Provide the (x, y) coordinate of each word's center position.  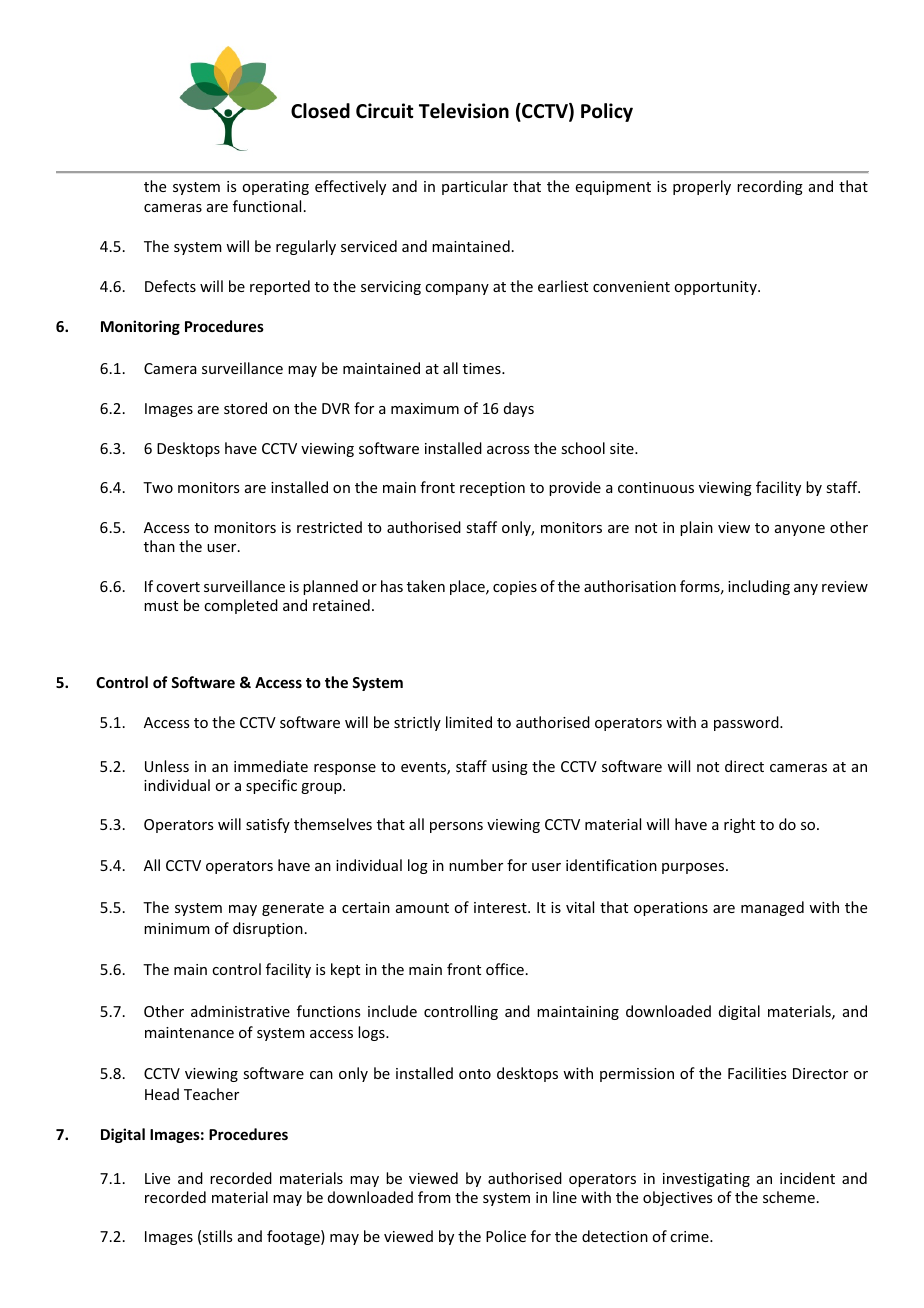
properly (702, 187)
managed (772, 908)
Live (157, 1178)
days (519, 409)
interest (501, 907)
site (623, 448)
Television (464, 111)
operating (275, 188)
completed (241, 606)
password (747, 723)
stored (245, 408)
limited (469, 722)
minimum (177, 928)
